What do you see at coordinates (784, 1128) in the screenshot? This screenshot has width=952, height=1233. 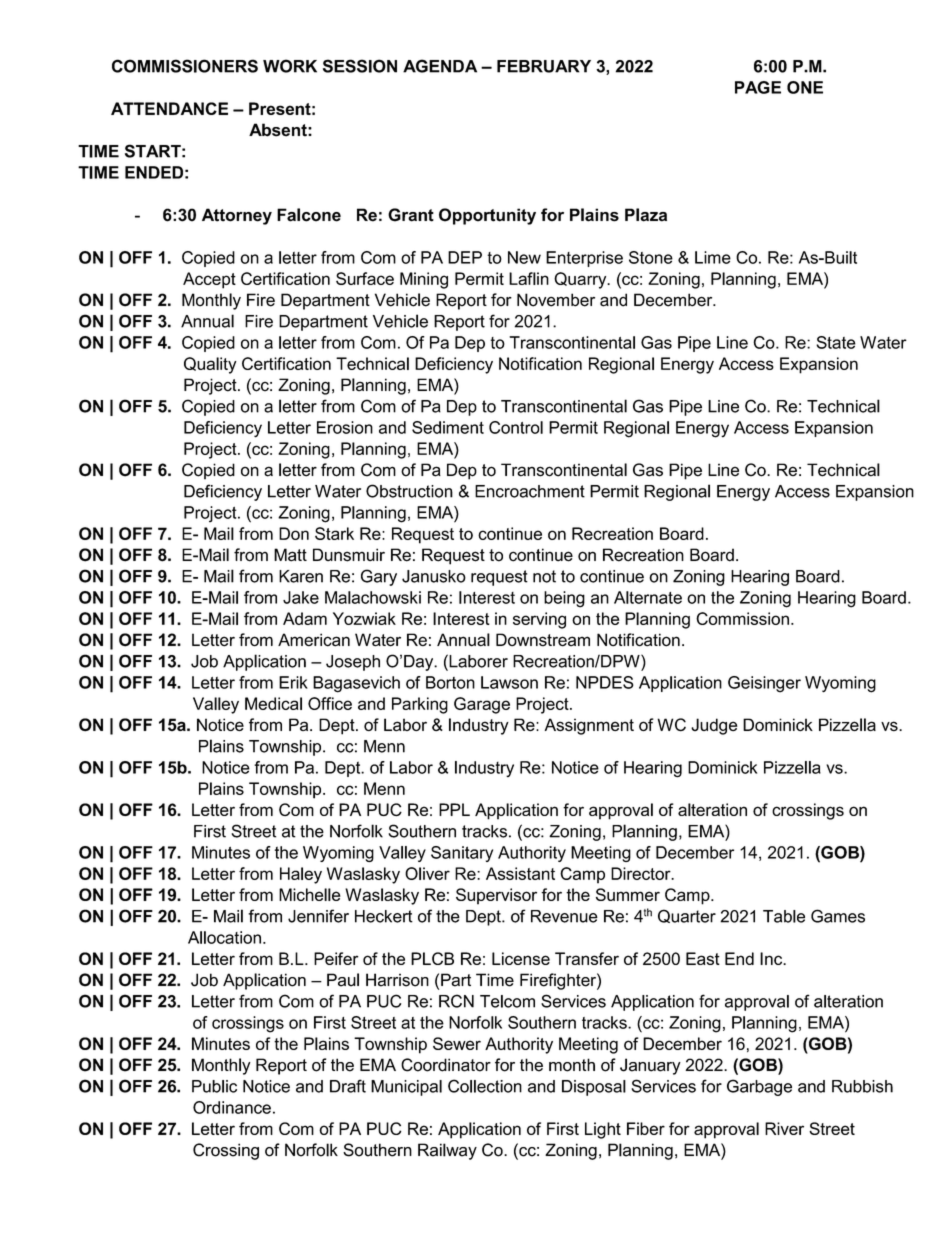 I see `River` at bounding box center [784, 1128].
